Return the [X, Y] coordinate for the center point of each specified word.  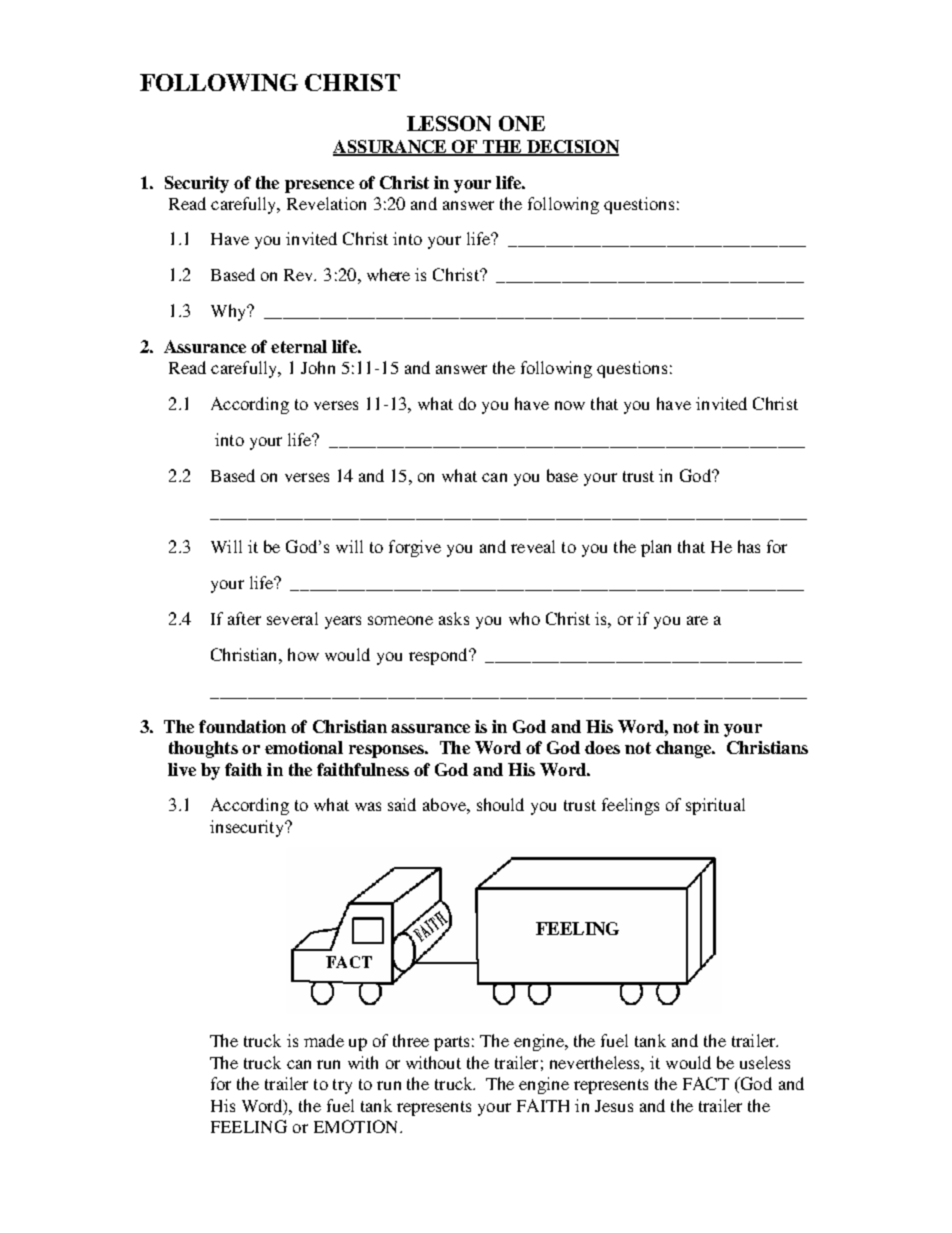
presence [319, 186]
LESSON [449, 123]
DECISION [572, 147]
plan [656, 548]
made [324, 1040]
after [244, 618]
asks [454, 618]
